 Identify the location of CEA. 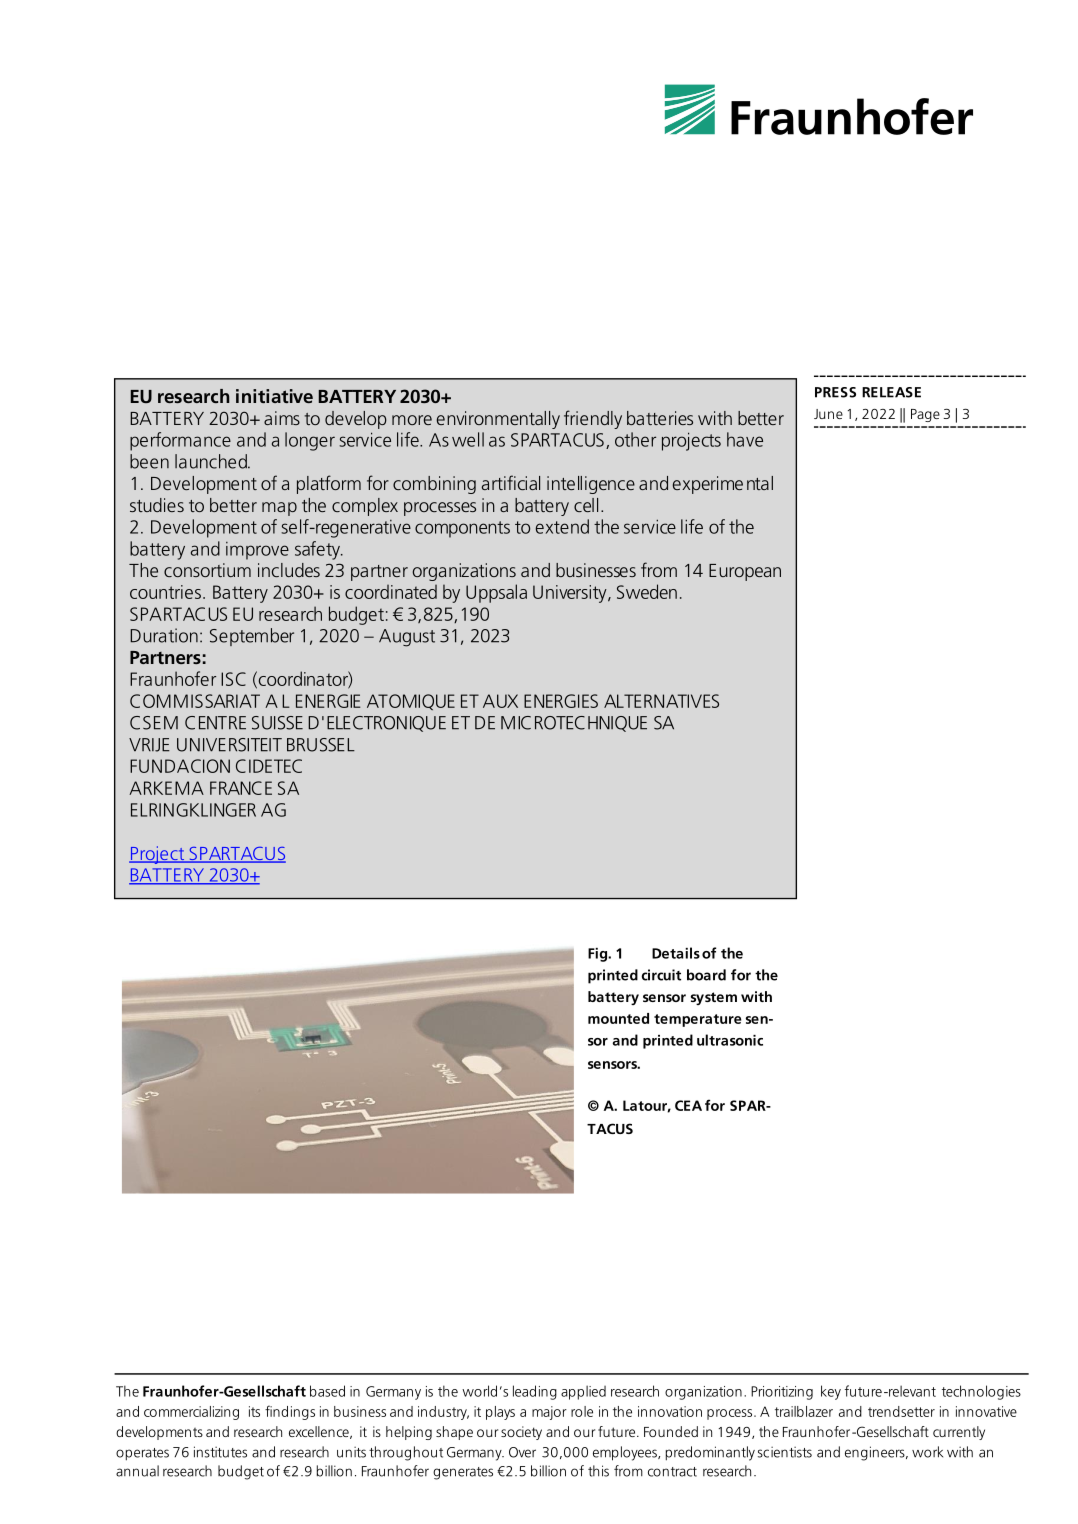
(688, 1105).
